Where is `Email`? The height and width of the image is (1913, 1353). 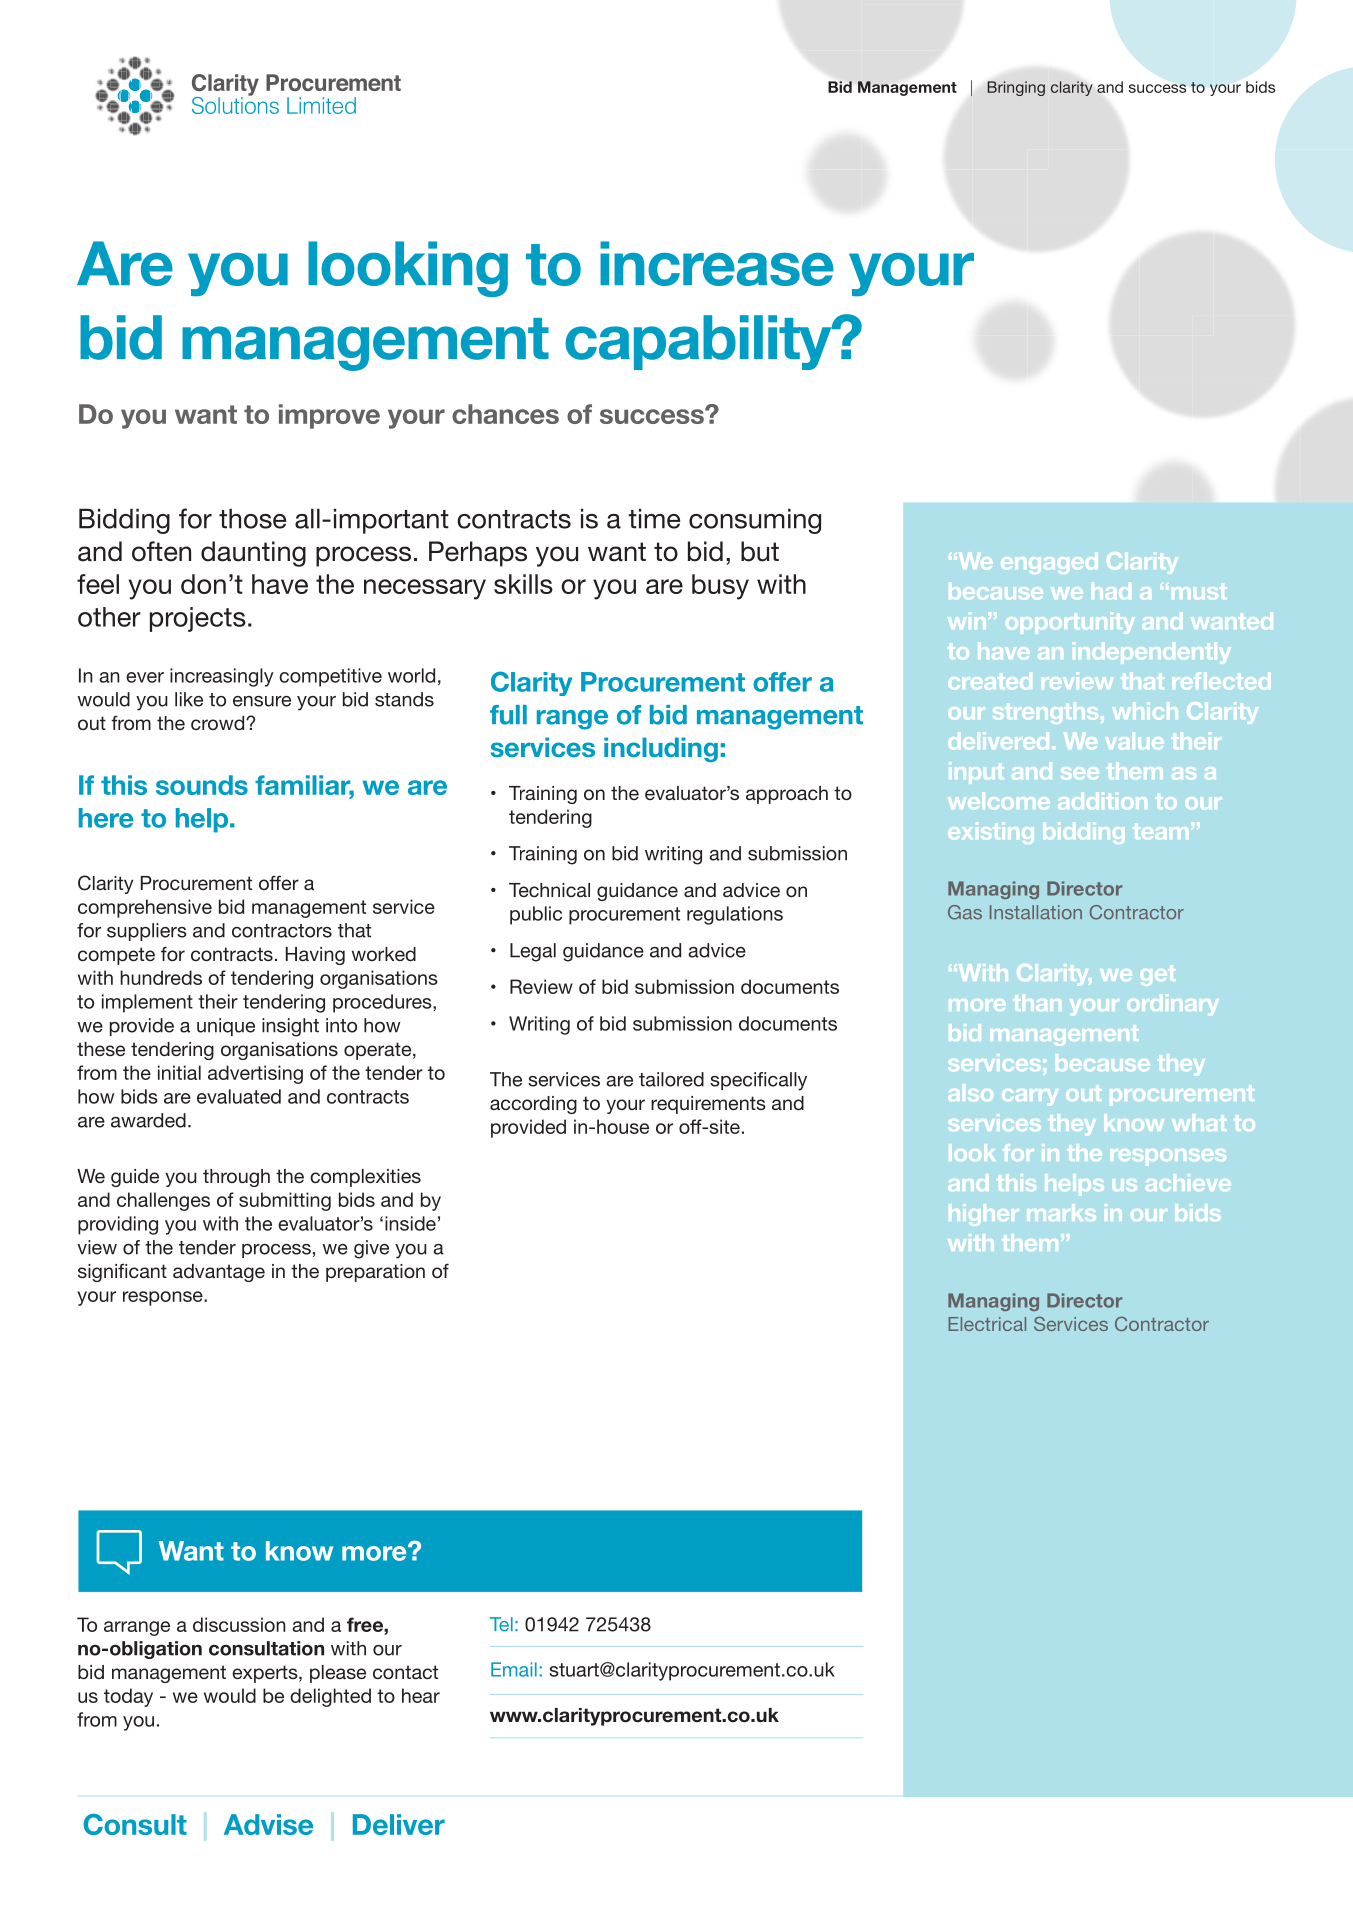
Email is located at coordinates (514, 1669).
